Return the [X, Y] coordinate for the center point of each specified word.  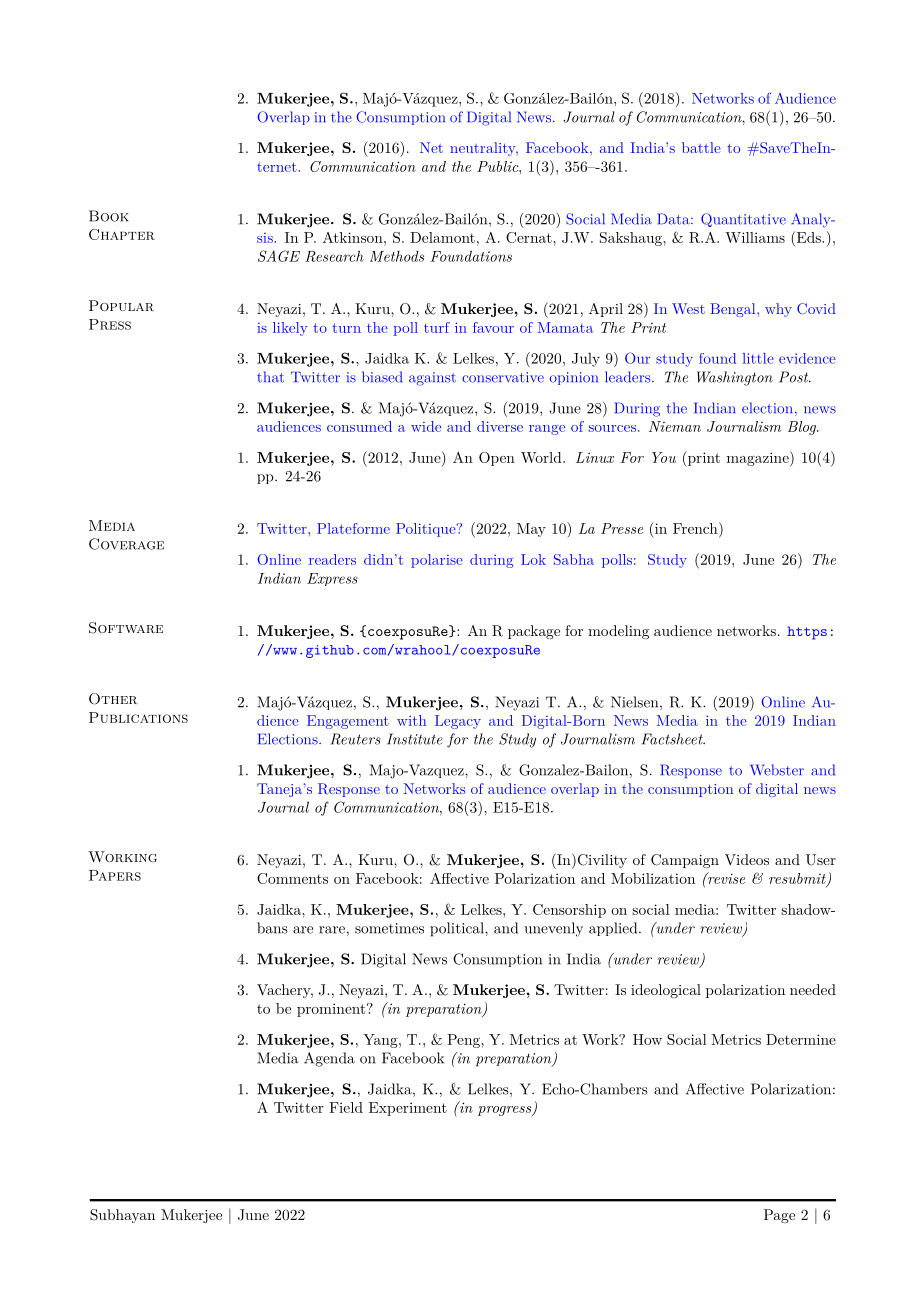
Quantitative [743, 220]
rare [332, 930]
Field [346, 1107]
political [458, 929]
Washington [735, 378]
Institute [415, 739]
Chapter [122, 234]
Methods [397, 256]
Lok [533, 559]
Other [113, 699]
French [696, 528]
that [270, 377]
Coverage [126, 544]
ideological [666, 991]
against [432, 379]
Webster [777, 770]
